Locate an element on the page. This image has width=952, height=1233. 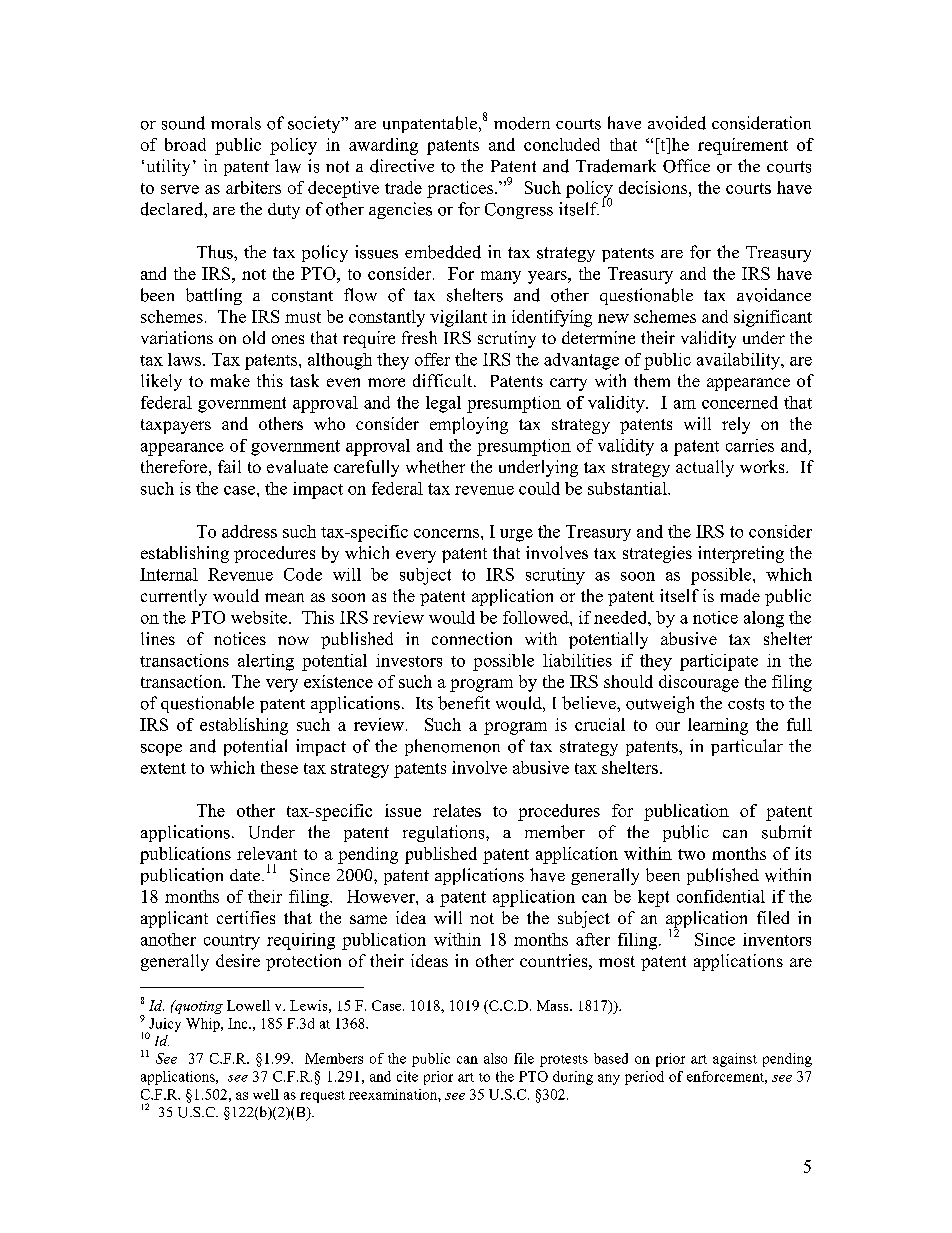
quoting is located at coordinates (198, 1007).
